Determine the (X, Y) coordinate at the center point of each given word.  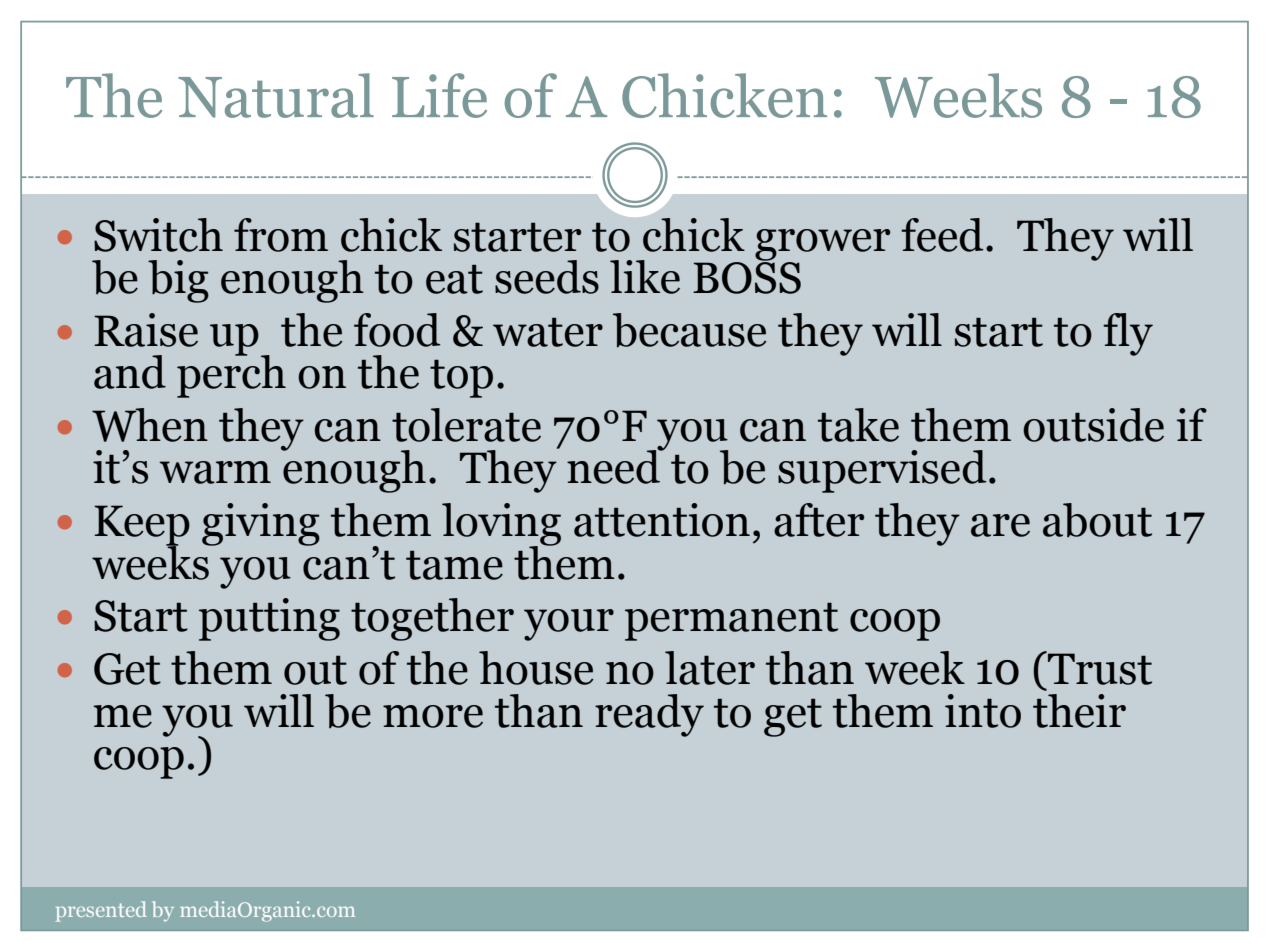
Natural (276, 95)
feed (942, 235)
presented (101, 911)
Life (439, 95)
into (983, 711)
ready (649, 715)
